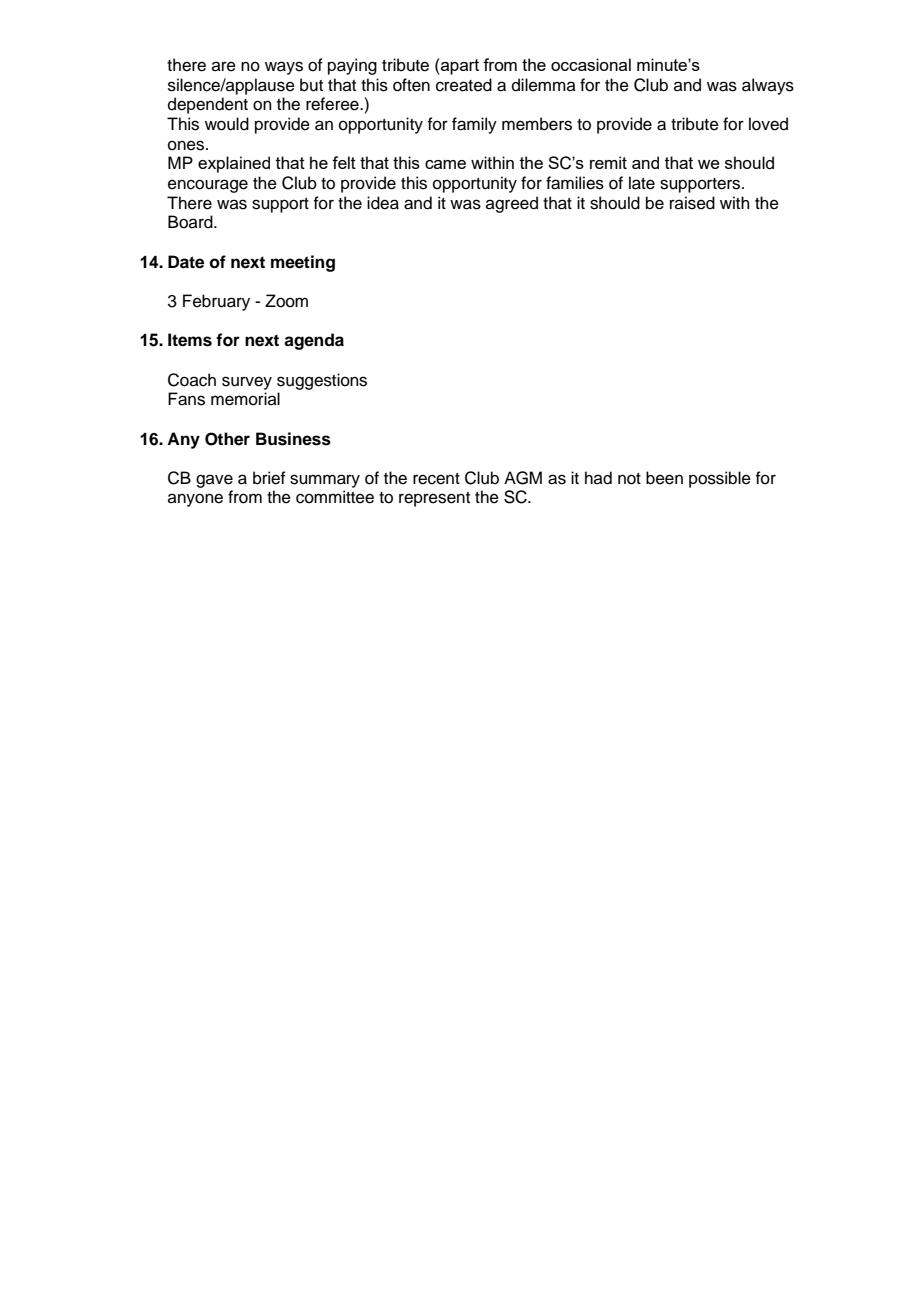  I want to click on raised, so click(692, 203).
